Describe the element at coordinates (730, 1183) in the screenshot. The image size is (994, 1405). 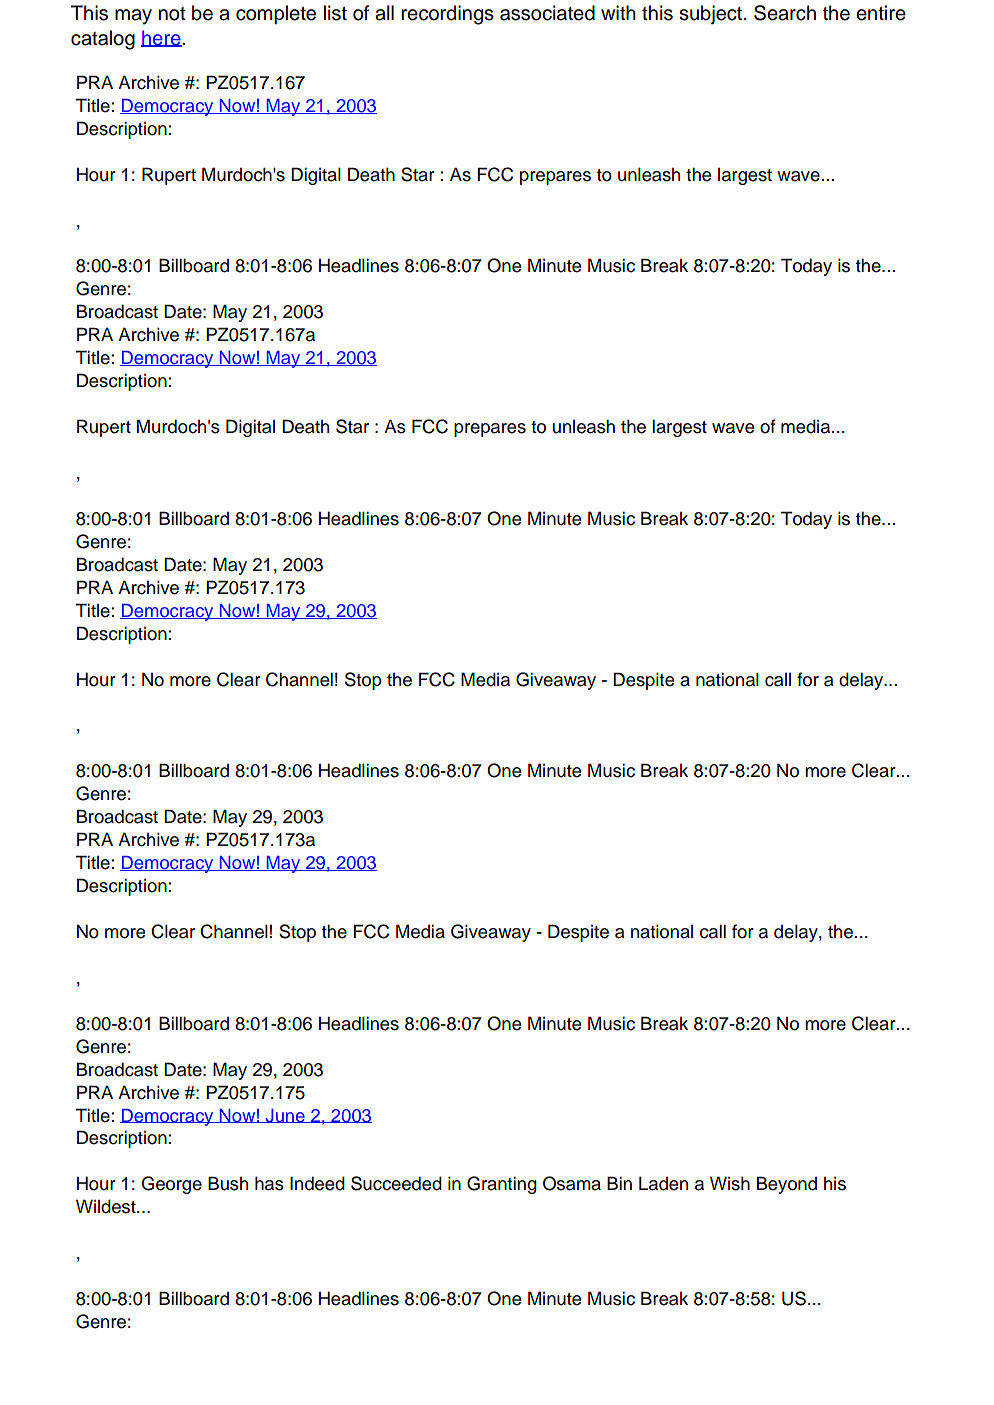
I see `Wish` at that location.
